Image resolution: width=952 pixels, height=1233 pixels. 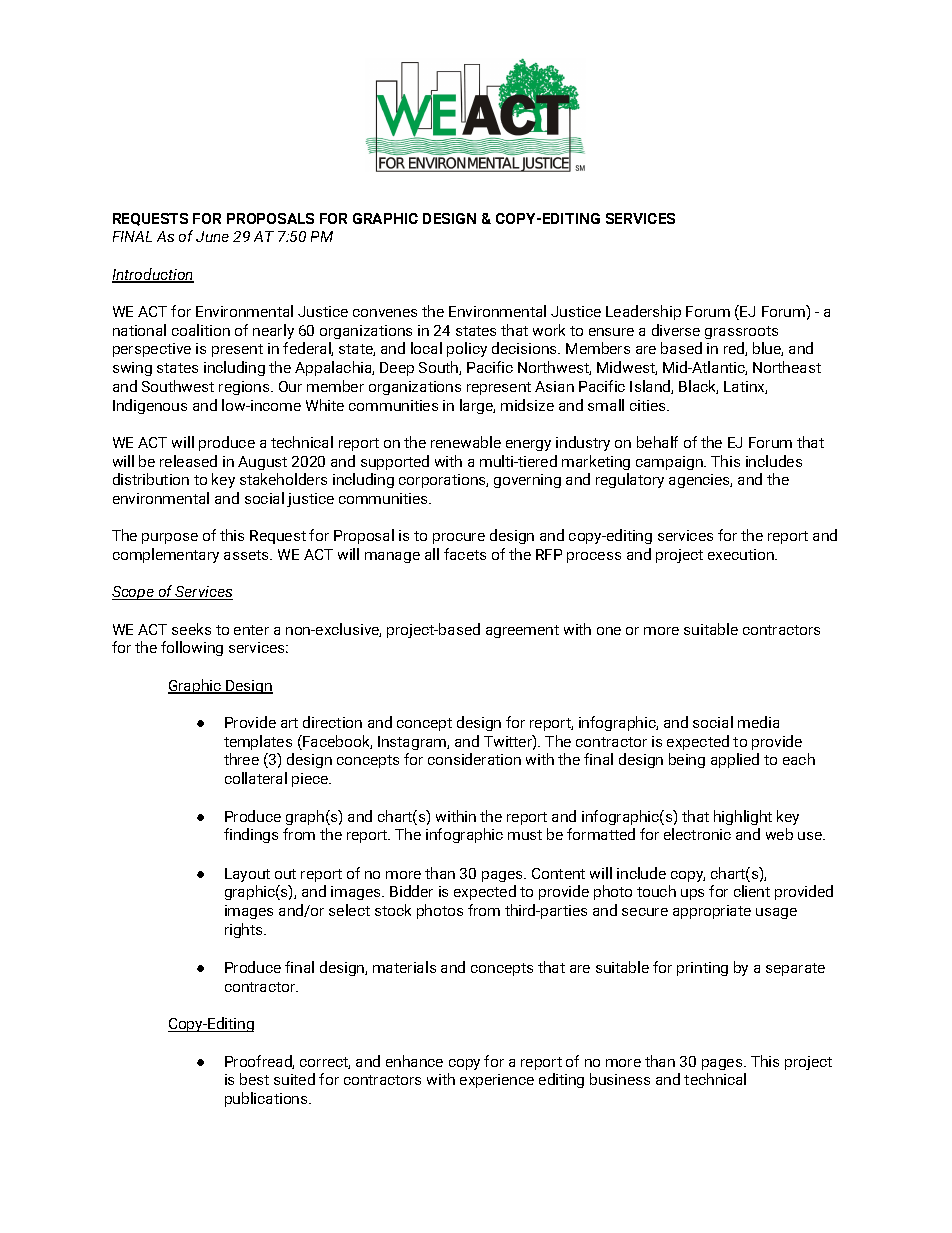 I want to click on media, so click(x=758, y=722).
